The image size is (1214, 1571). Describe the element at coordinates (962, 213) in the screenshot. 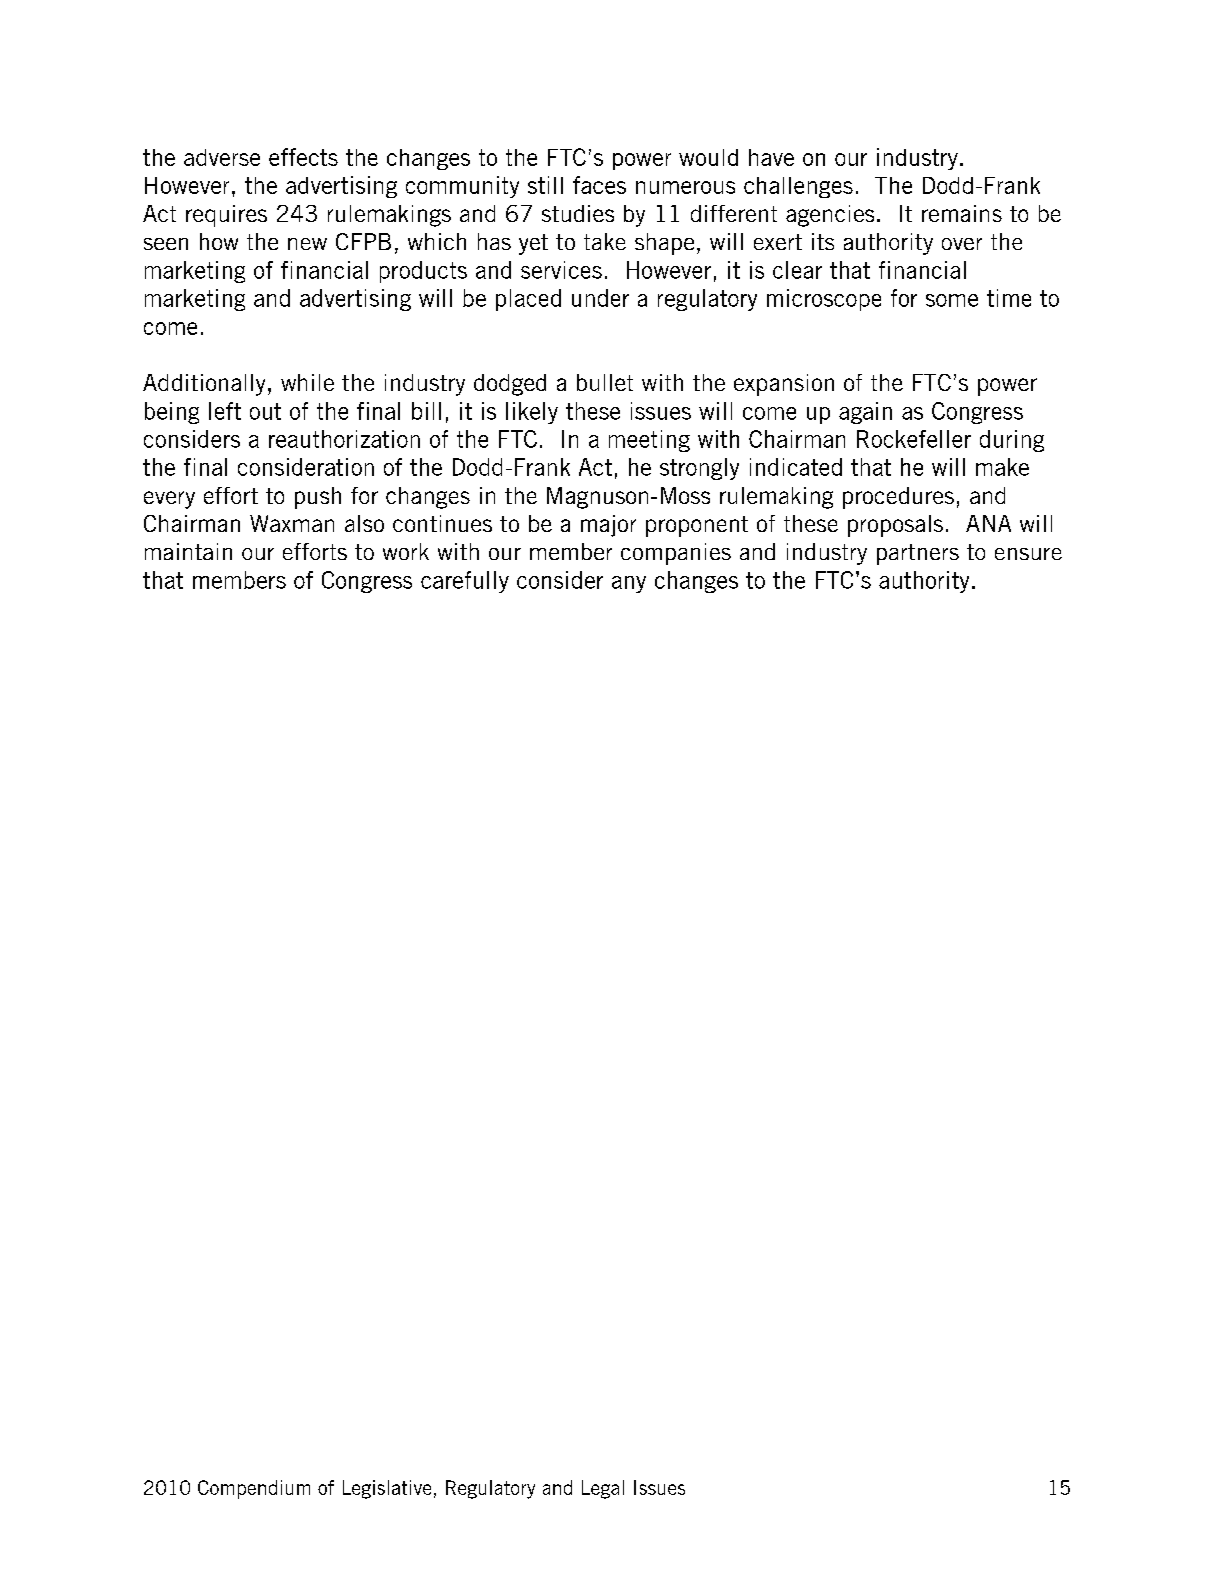

I see `remains` at that location.
